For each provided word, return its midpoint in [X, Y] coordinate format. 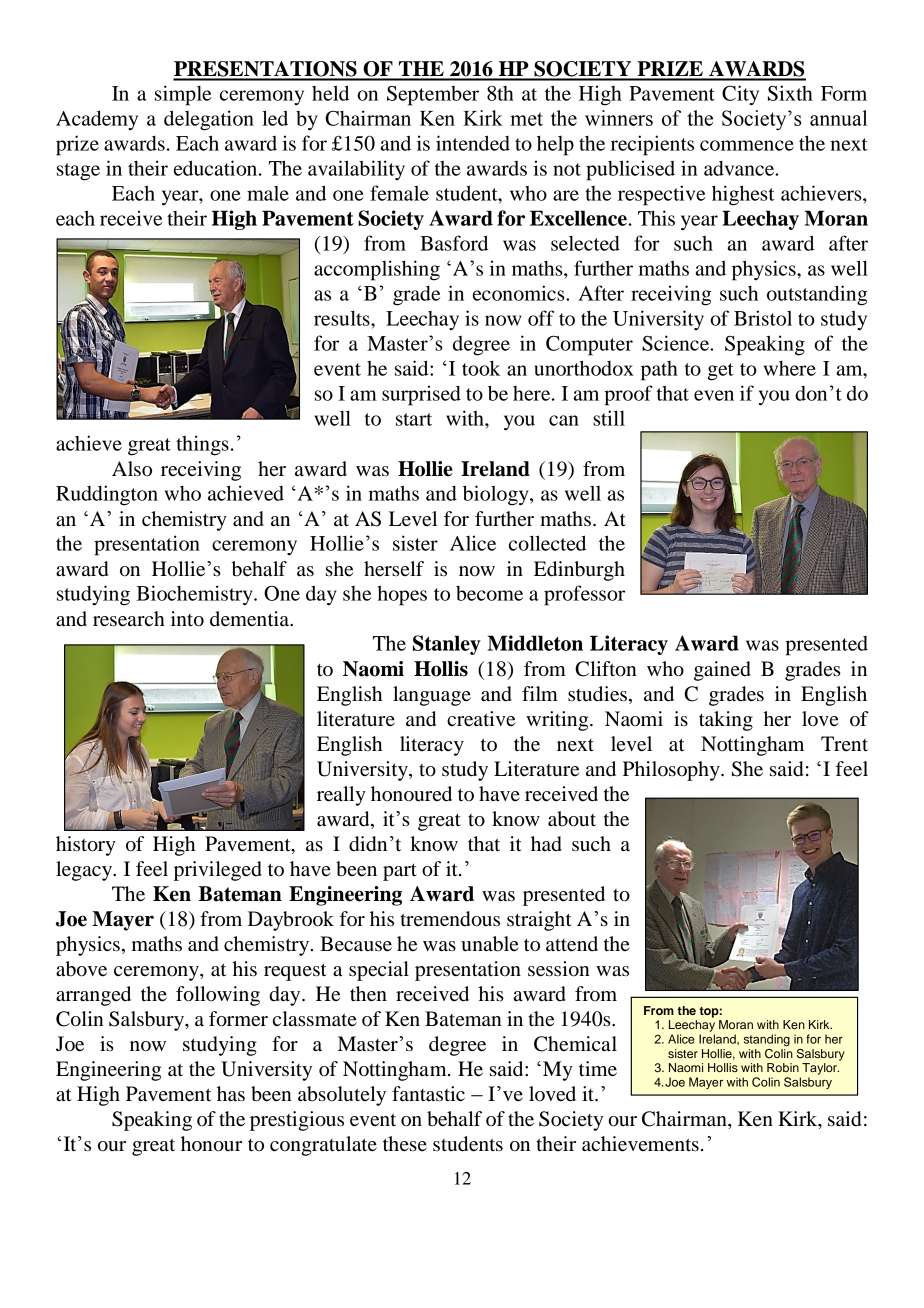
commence [747, 145]
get [721, 372]
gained [722, 671]
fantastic [428, 1094]
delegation [209, 120]
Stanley [447, 645]
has [231, 1094]
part [400, 872]
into [187, 619]
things [202, 445]
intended [473, 143]
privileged [218, 871]
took [481, 368]
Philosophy [672, 771]
